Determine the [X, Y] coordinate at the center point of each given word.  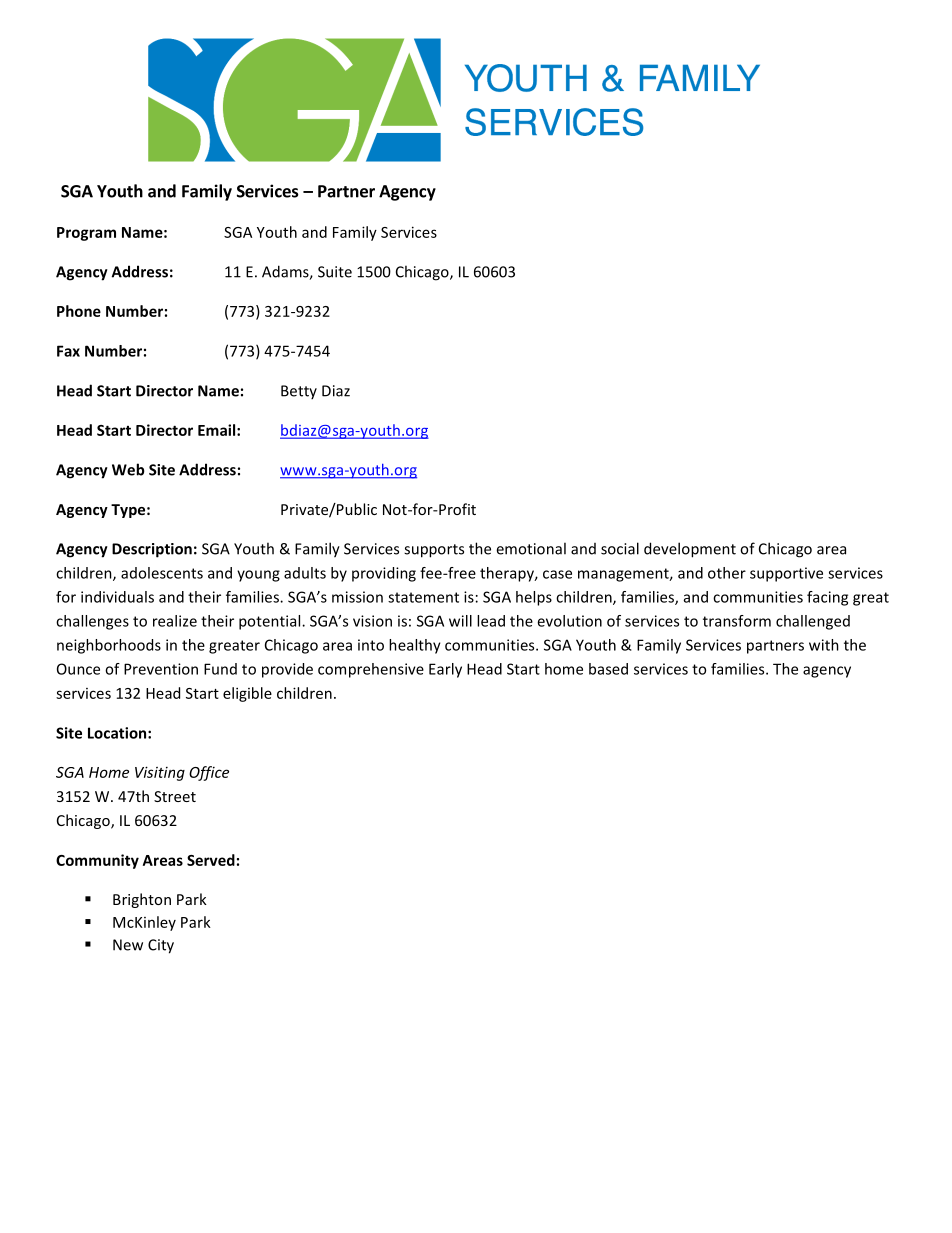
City [161, 946]
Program [86, 234]
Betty [299, 392]
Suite [335, 272]
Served [211, 860]
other [727, 573]
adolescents [162, 573]
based [608, 669]
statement [423, 597]
